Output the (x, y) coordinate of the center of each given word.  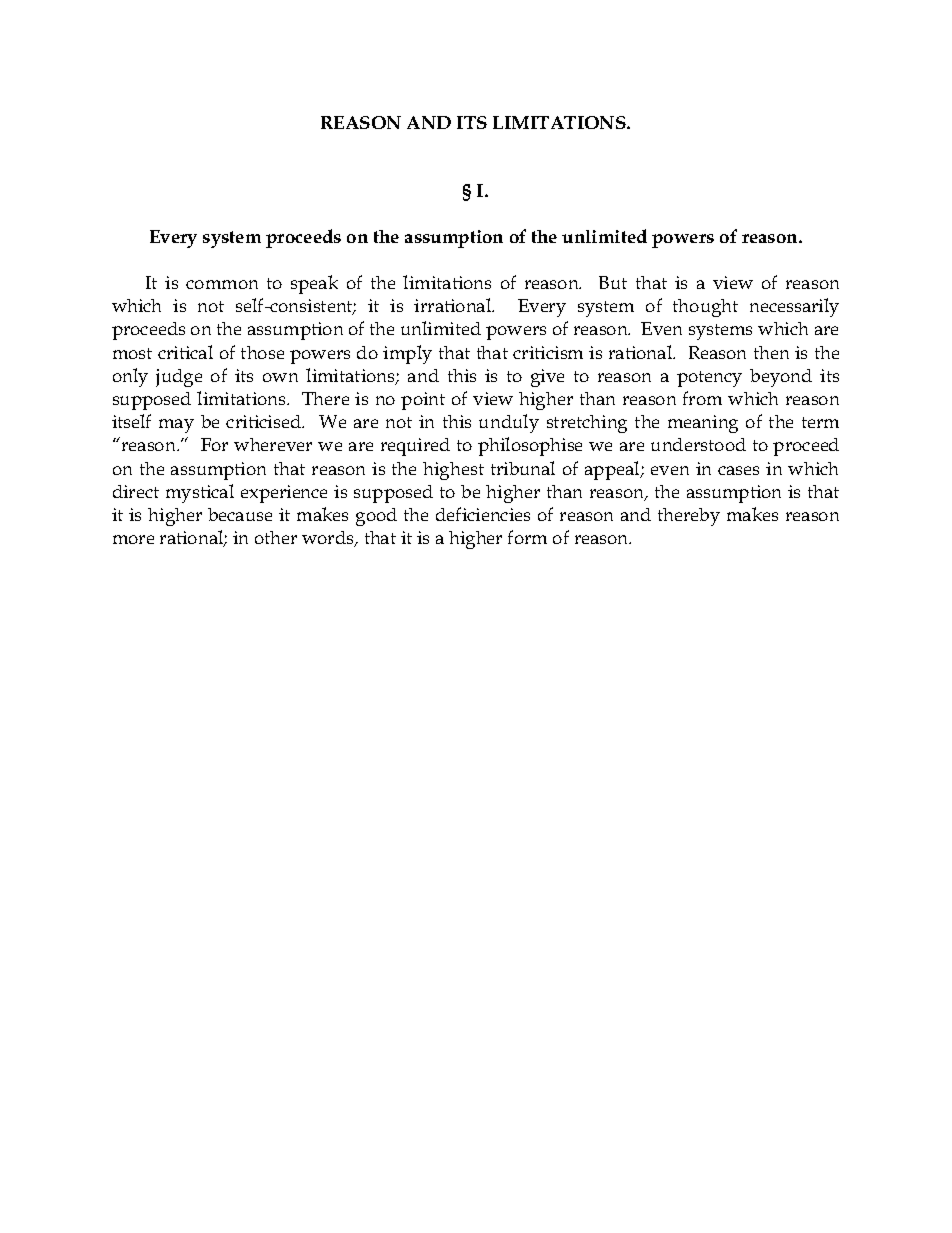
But (613, 282)
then (771, 352)
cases (738, 470)
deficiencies (483, 514)
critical (185, 352)
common (222, 284)
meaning (703, 424)
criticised (264, 421)
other (276, 537)
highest (453, 471)
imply (407, 354)
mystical (200, 493)
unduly (509, 423)
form (527, 537)
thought (705, 308)
